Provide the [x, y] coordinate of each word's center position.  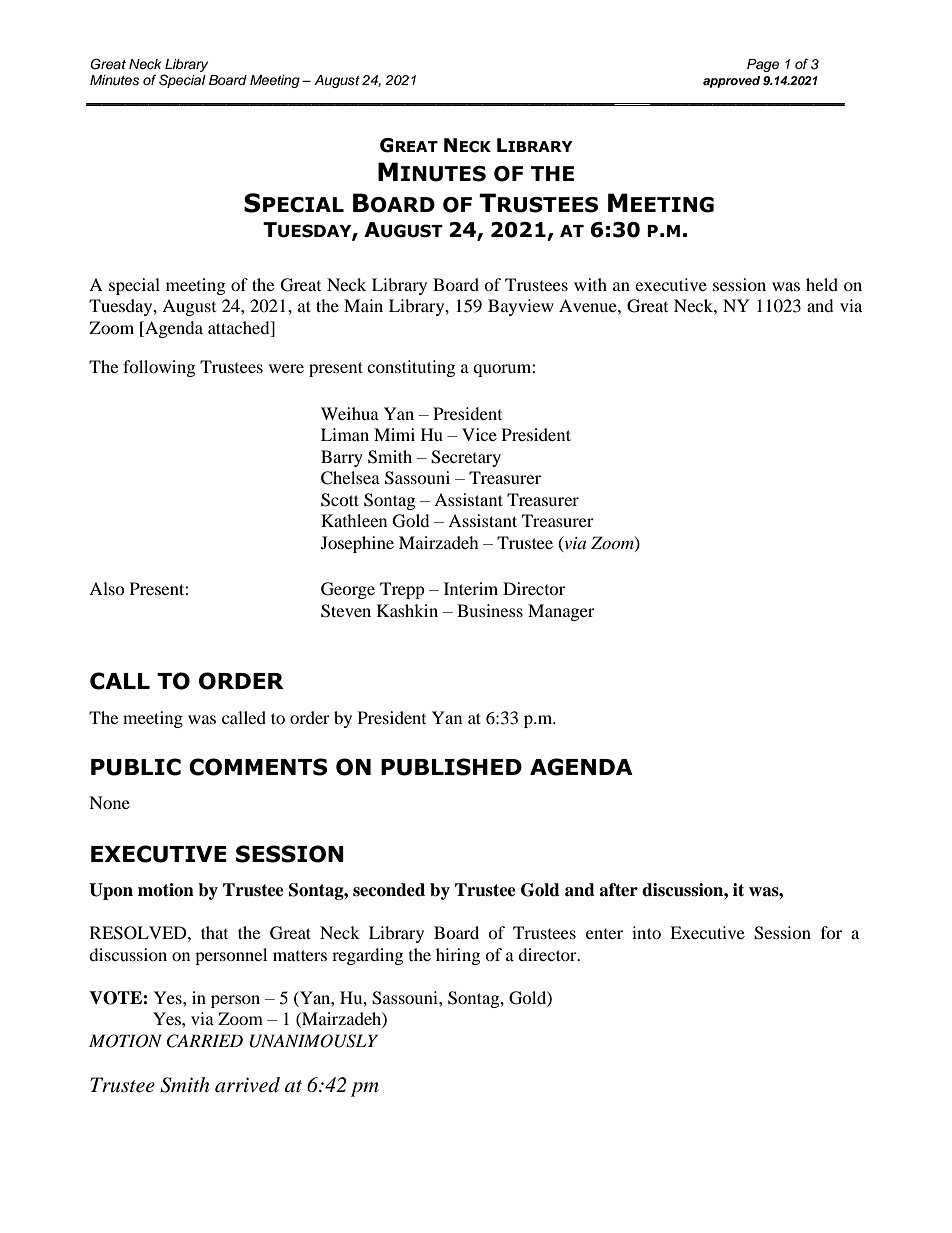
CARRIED [204, 1041]
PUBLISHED [451, 767]
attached [240, 329]
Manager [561, 612]
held [822, 284]
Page [763, 65]
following [159, 368]
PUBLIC [136, 767]
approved [731, 82]
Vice [479, 434]
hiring [458, 956]
